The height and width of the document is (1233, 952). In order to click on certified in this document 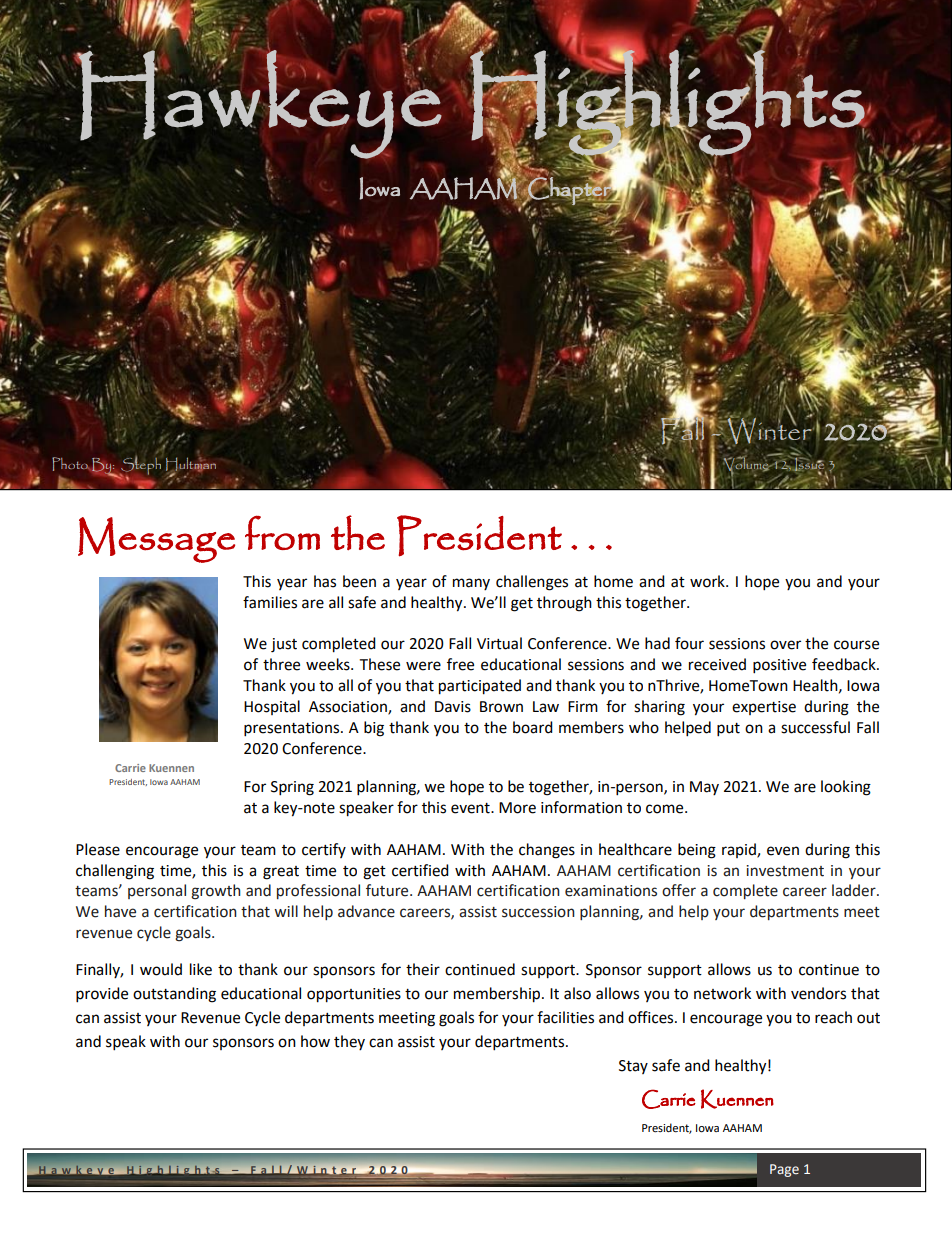, I will do `click(420, 870)`.
